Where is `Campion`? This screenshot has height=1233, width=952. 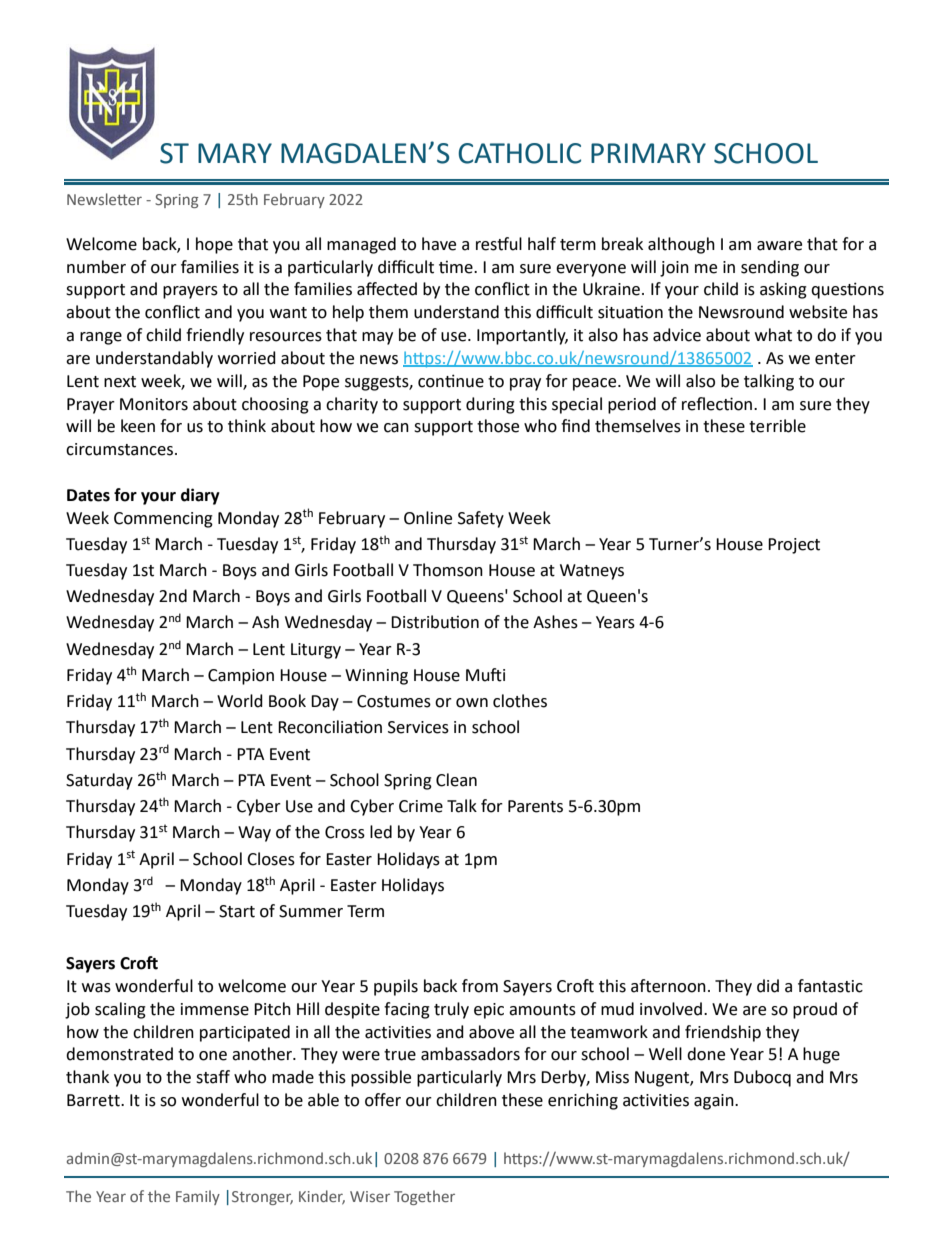 Campion is located at coordinates (241, 677).
